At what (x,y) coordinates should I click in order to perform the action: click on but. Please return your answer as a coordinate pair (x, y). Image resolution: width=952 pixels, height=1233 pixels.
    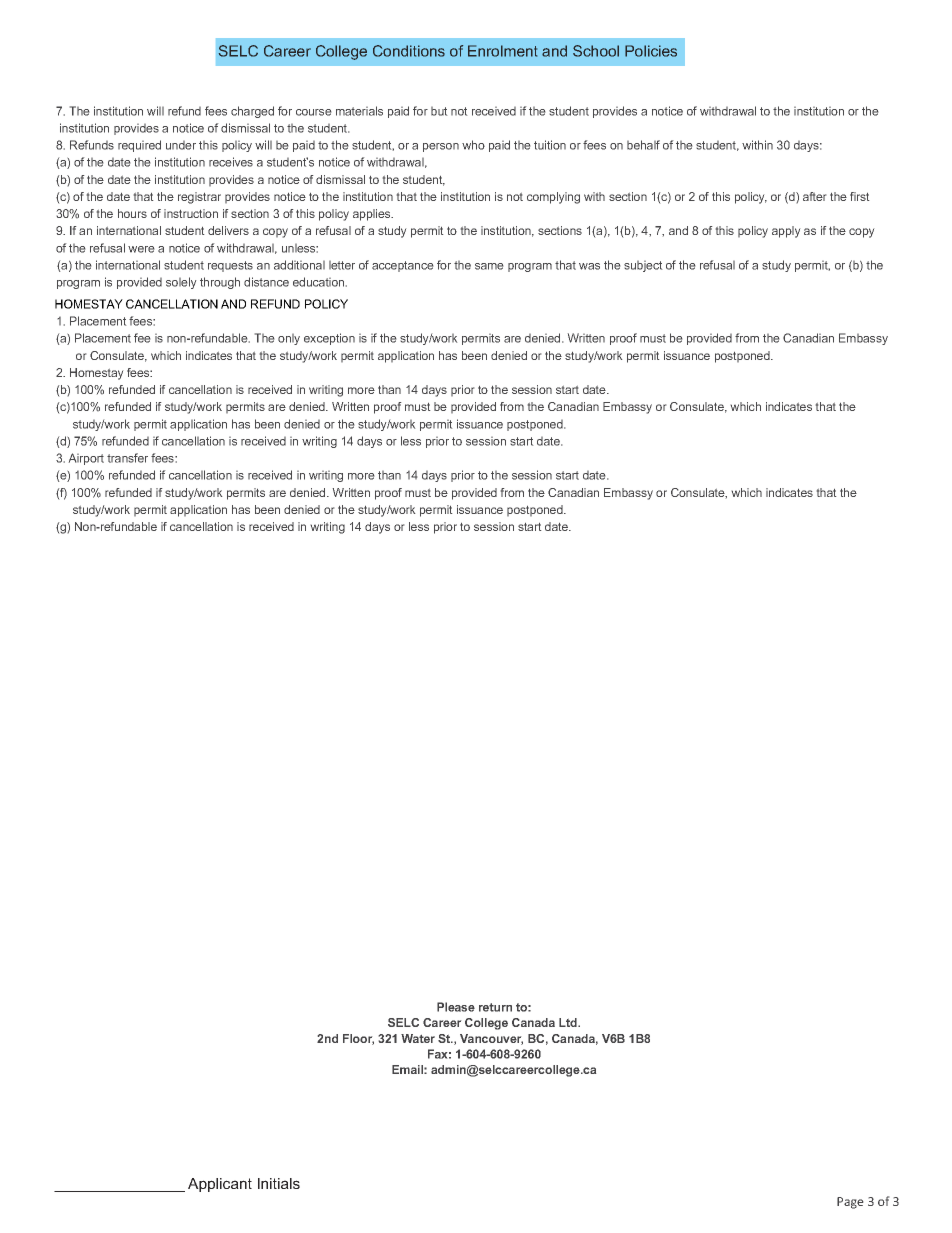
    Looking at the image, I should click on (439, 111).
